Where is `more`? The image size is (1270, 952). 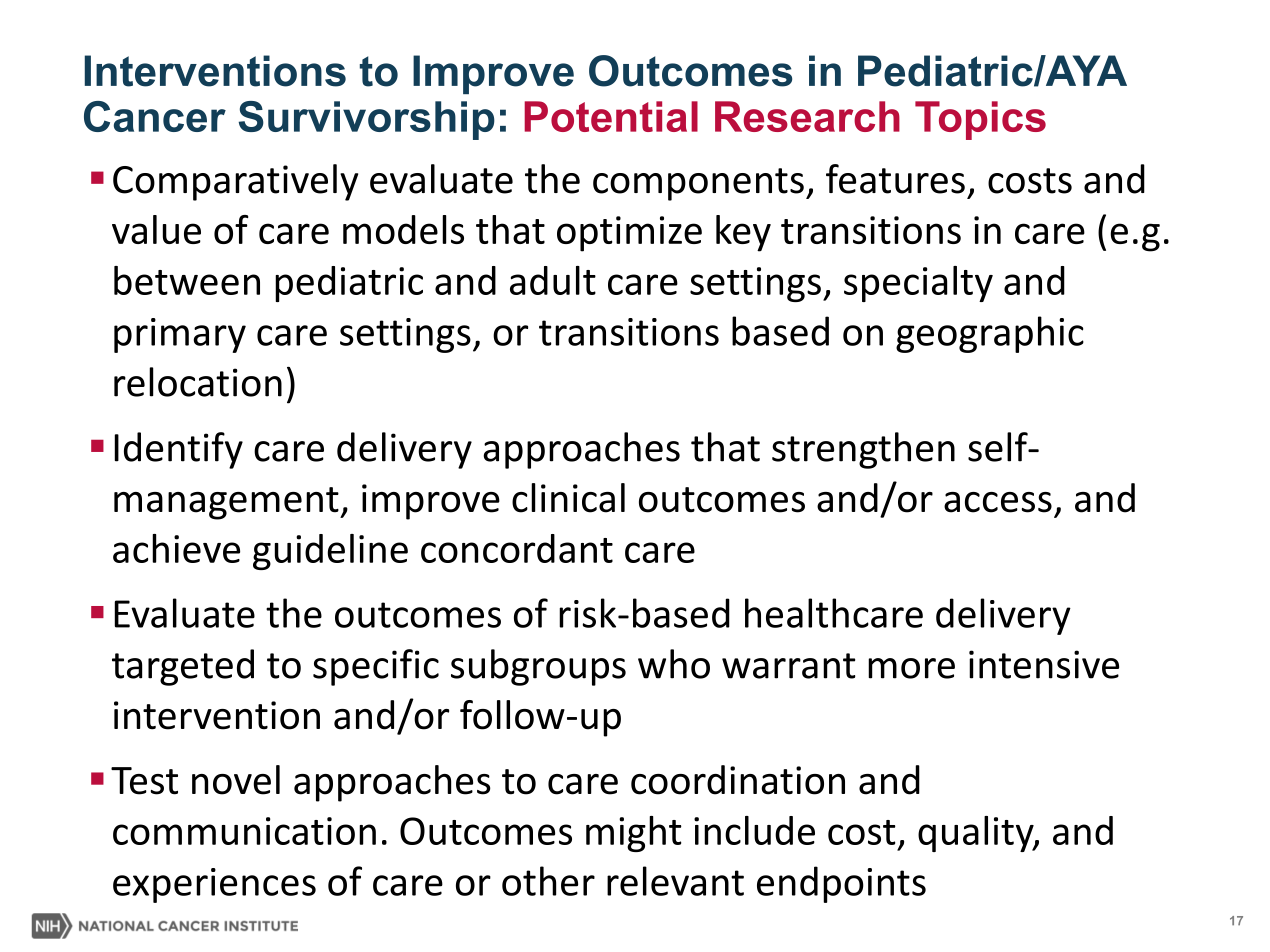 more is located at coordinates (911, 668).
